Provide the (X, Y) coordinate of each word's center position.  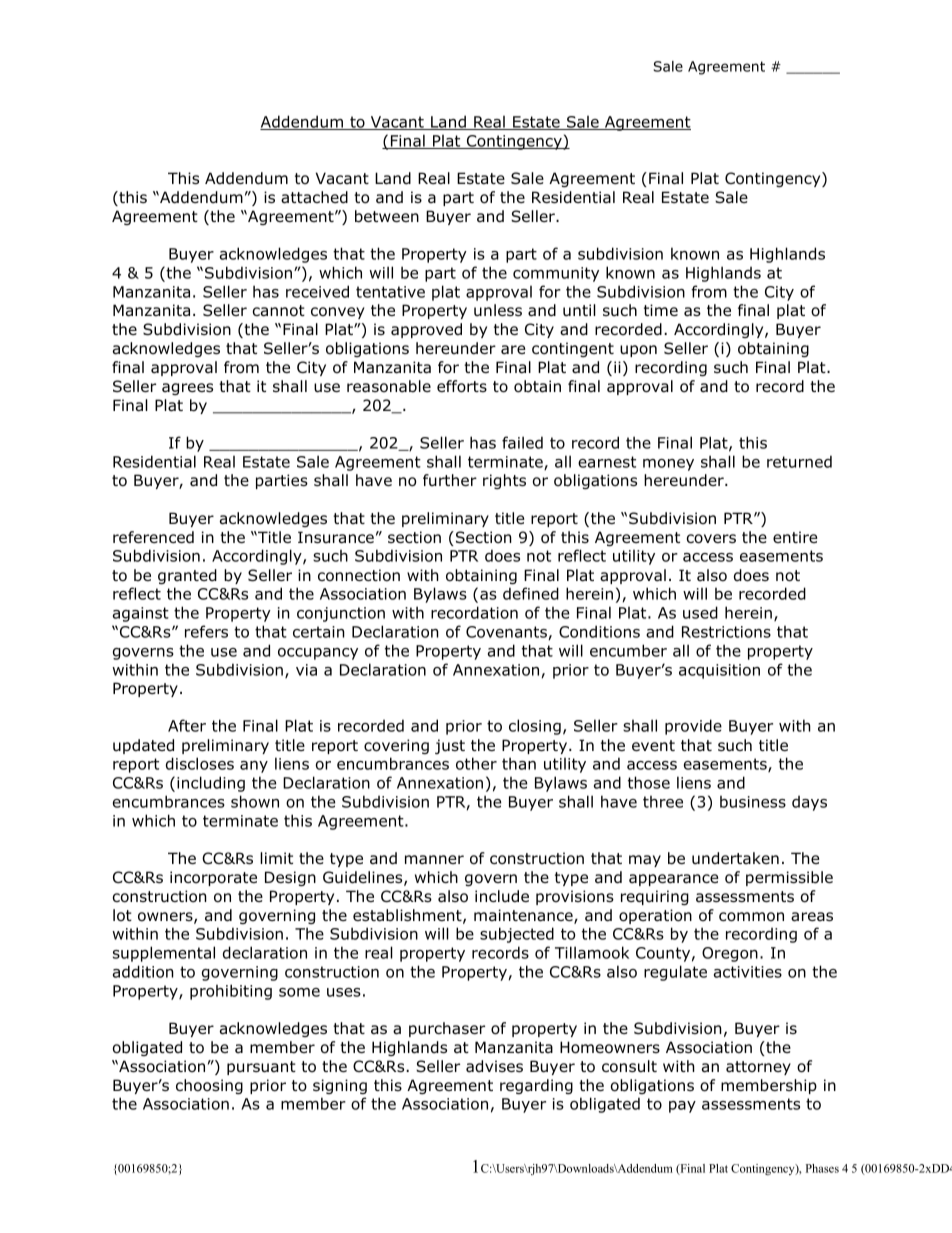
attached (314, 197)
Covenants (506, 632)
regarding (536, 1086)
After (187, 725)
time (661, 310)
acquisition (719, 671)
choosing (209, 1086)
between (387, 216)
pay (682, 1107)
